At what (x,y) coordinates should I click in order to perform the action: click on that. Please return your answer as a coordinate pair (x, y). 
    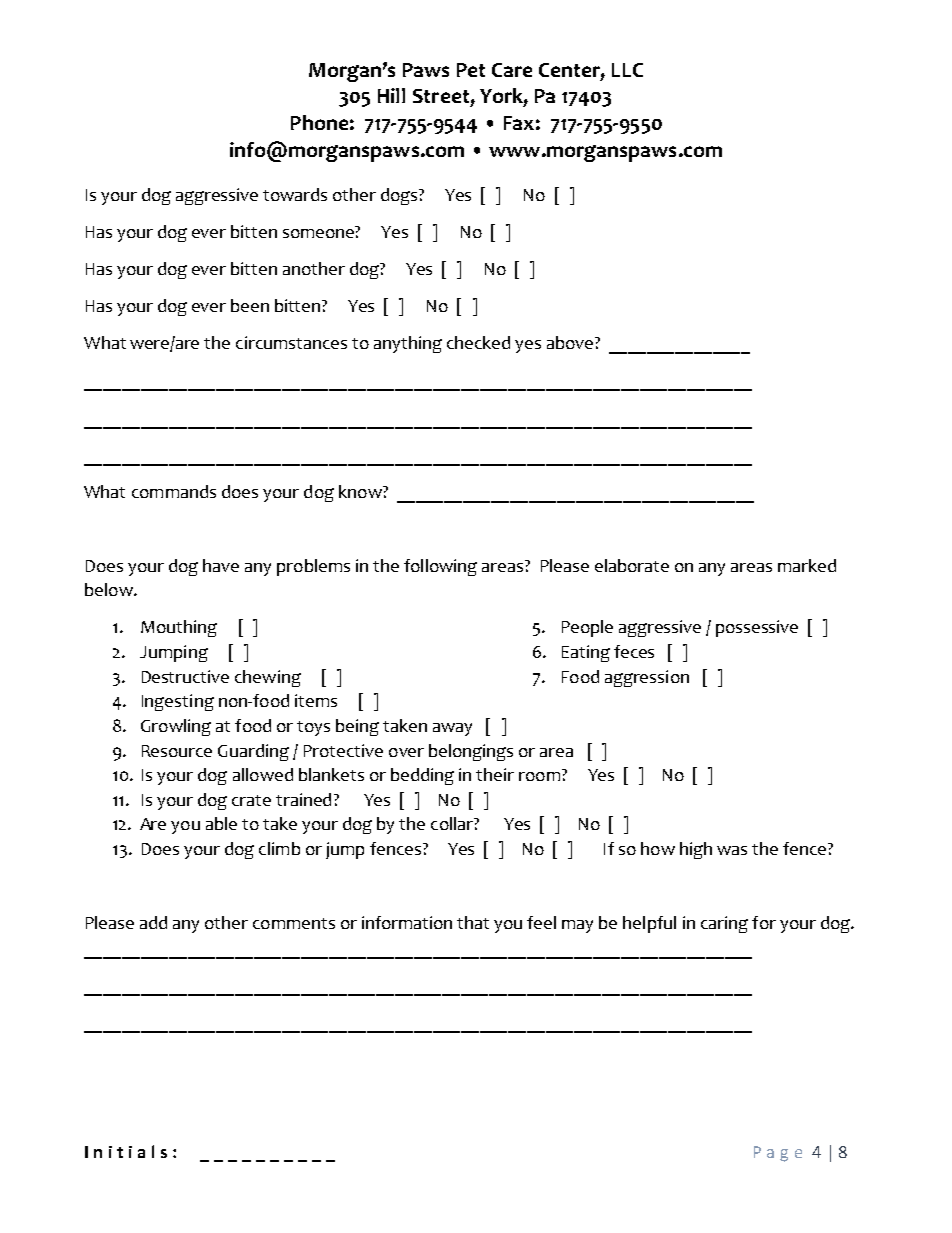
    Looking at the image, I should click on (473, 922).
